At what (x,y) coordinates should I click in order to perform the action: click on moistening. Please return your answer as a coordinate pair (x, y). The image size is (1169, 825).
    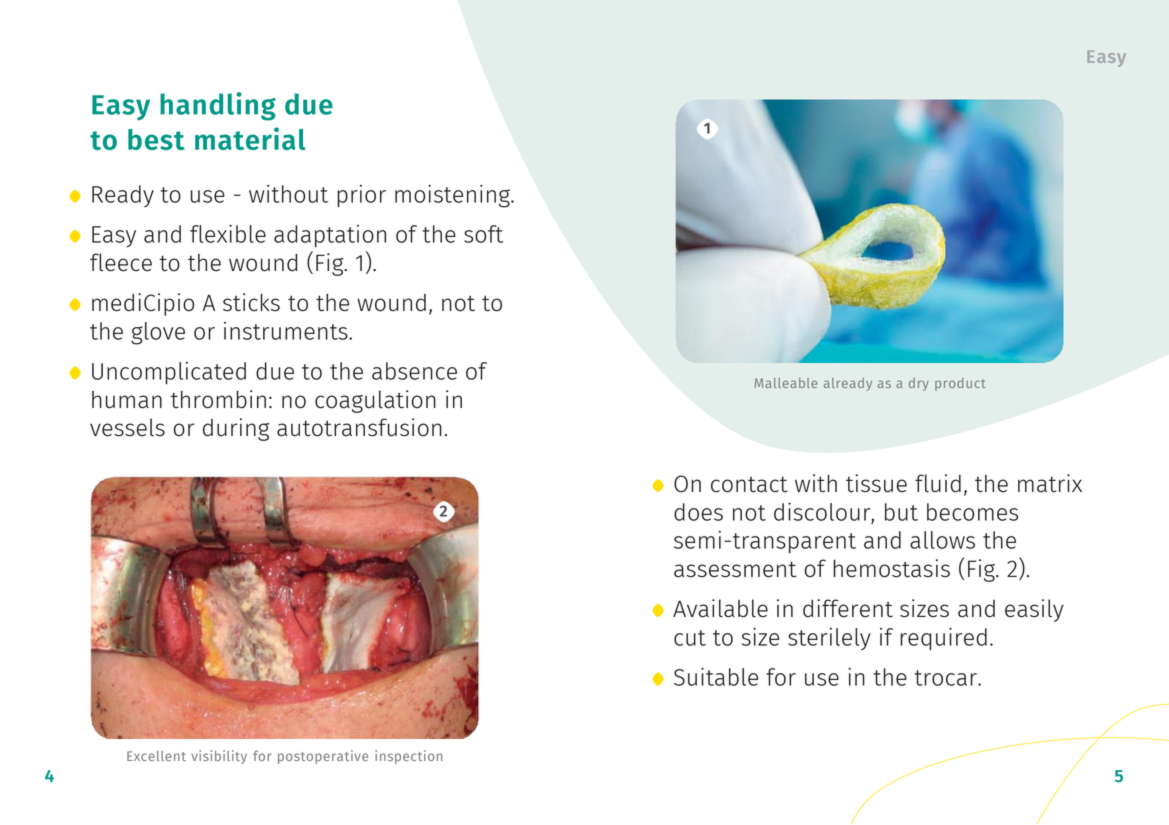
    Looking at the image, I should click on (453, 196).
